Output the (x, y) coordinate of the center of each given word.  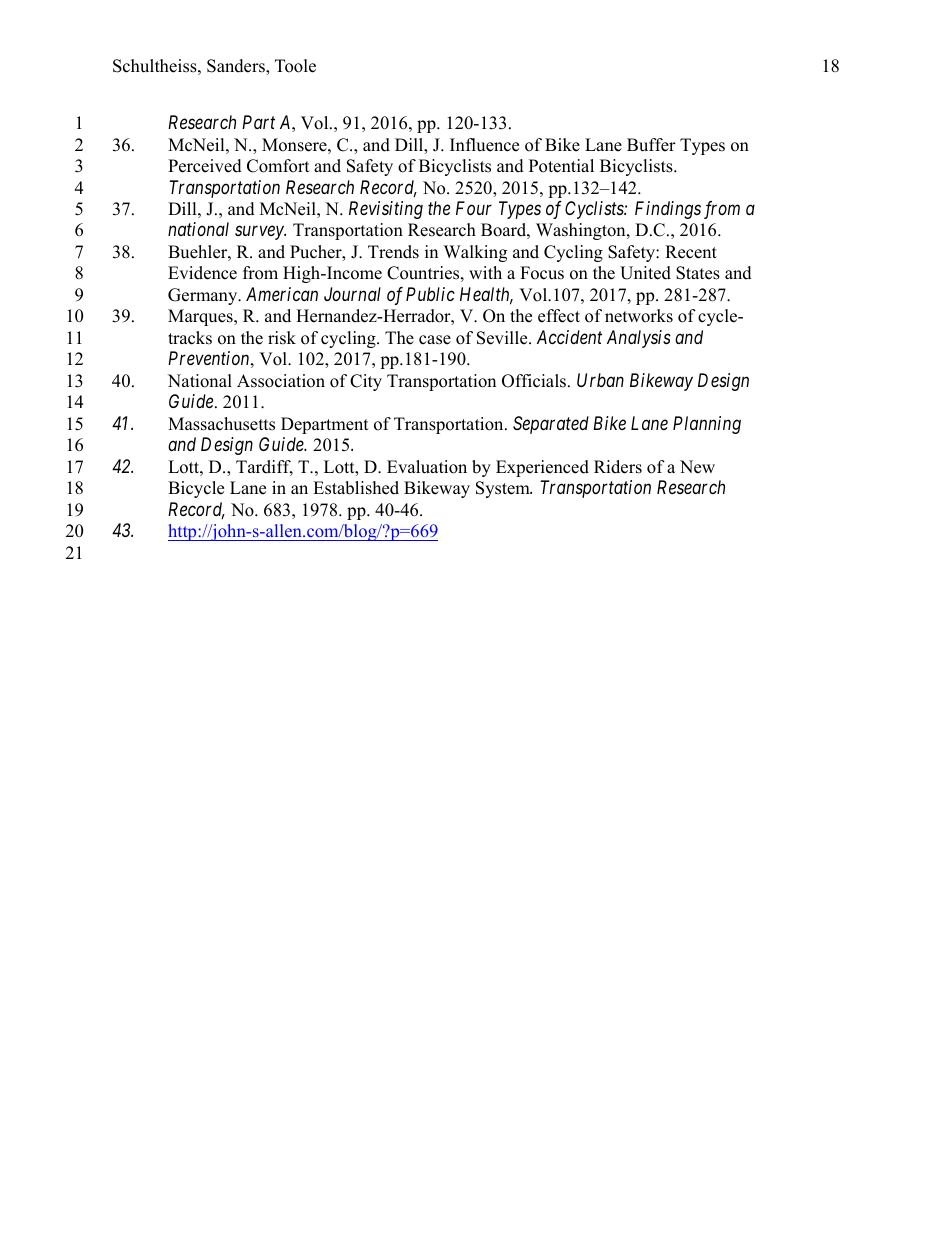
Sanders (237, 67)
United (645, 273)
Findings (668, 210)
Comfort (278, 166)
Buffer (651, 145)
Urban (600, 380)
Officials (535, 381)
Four (474, 208)
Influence (484, 145)
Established (356, 488)
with (485, 272)
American (282, 294)
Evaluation (427, 467)
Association (281, 381)
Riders (618, 467)
